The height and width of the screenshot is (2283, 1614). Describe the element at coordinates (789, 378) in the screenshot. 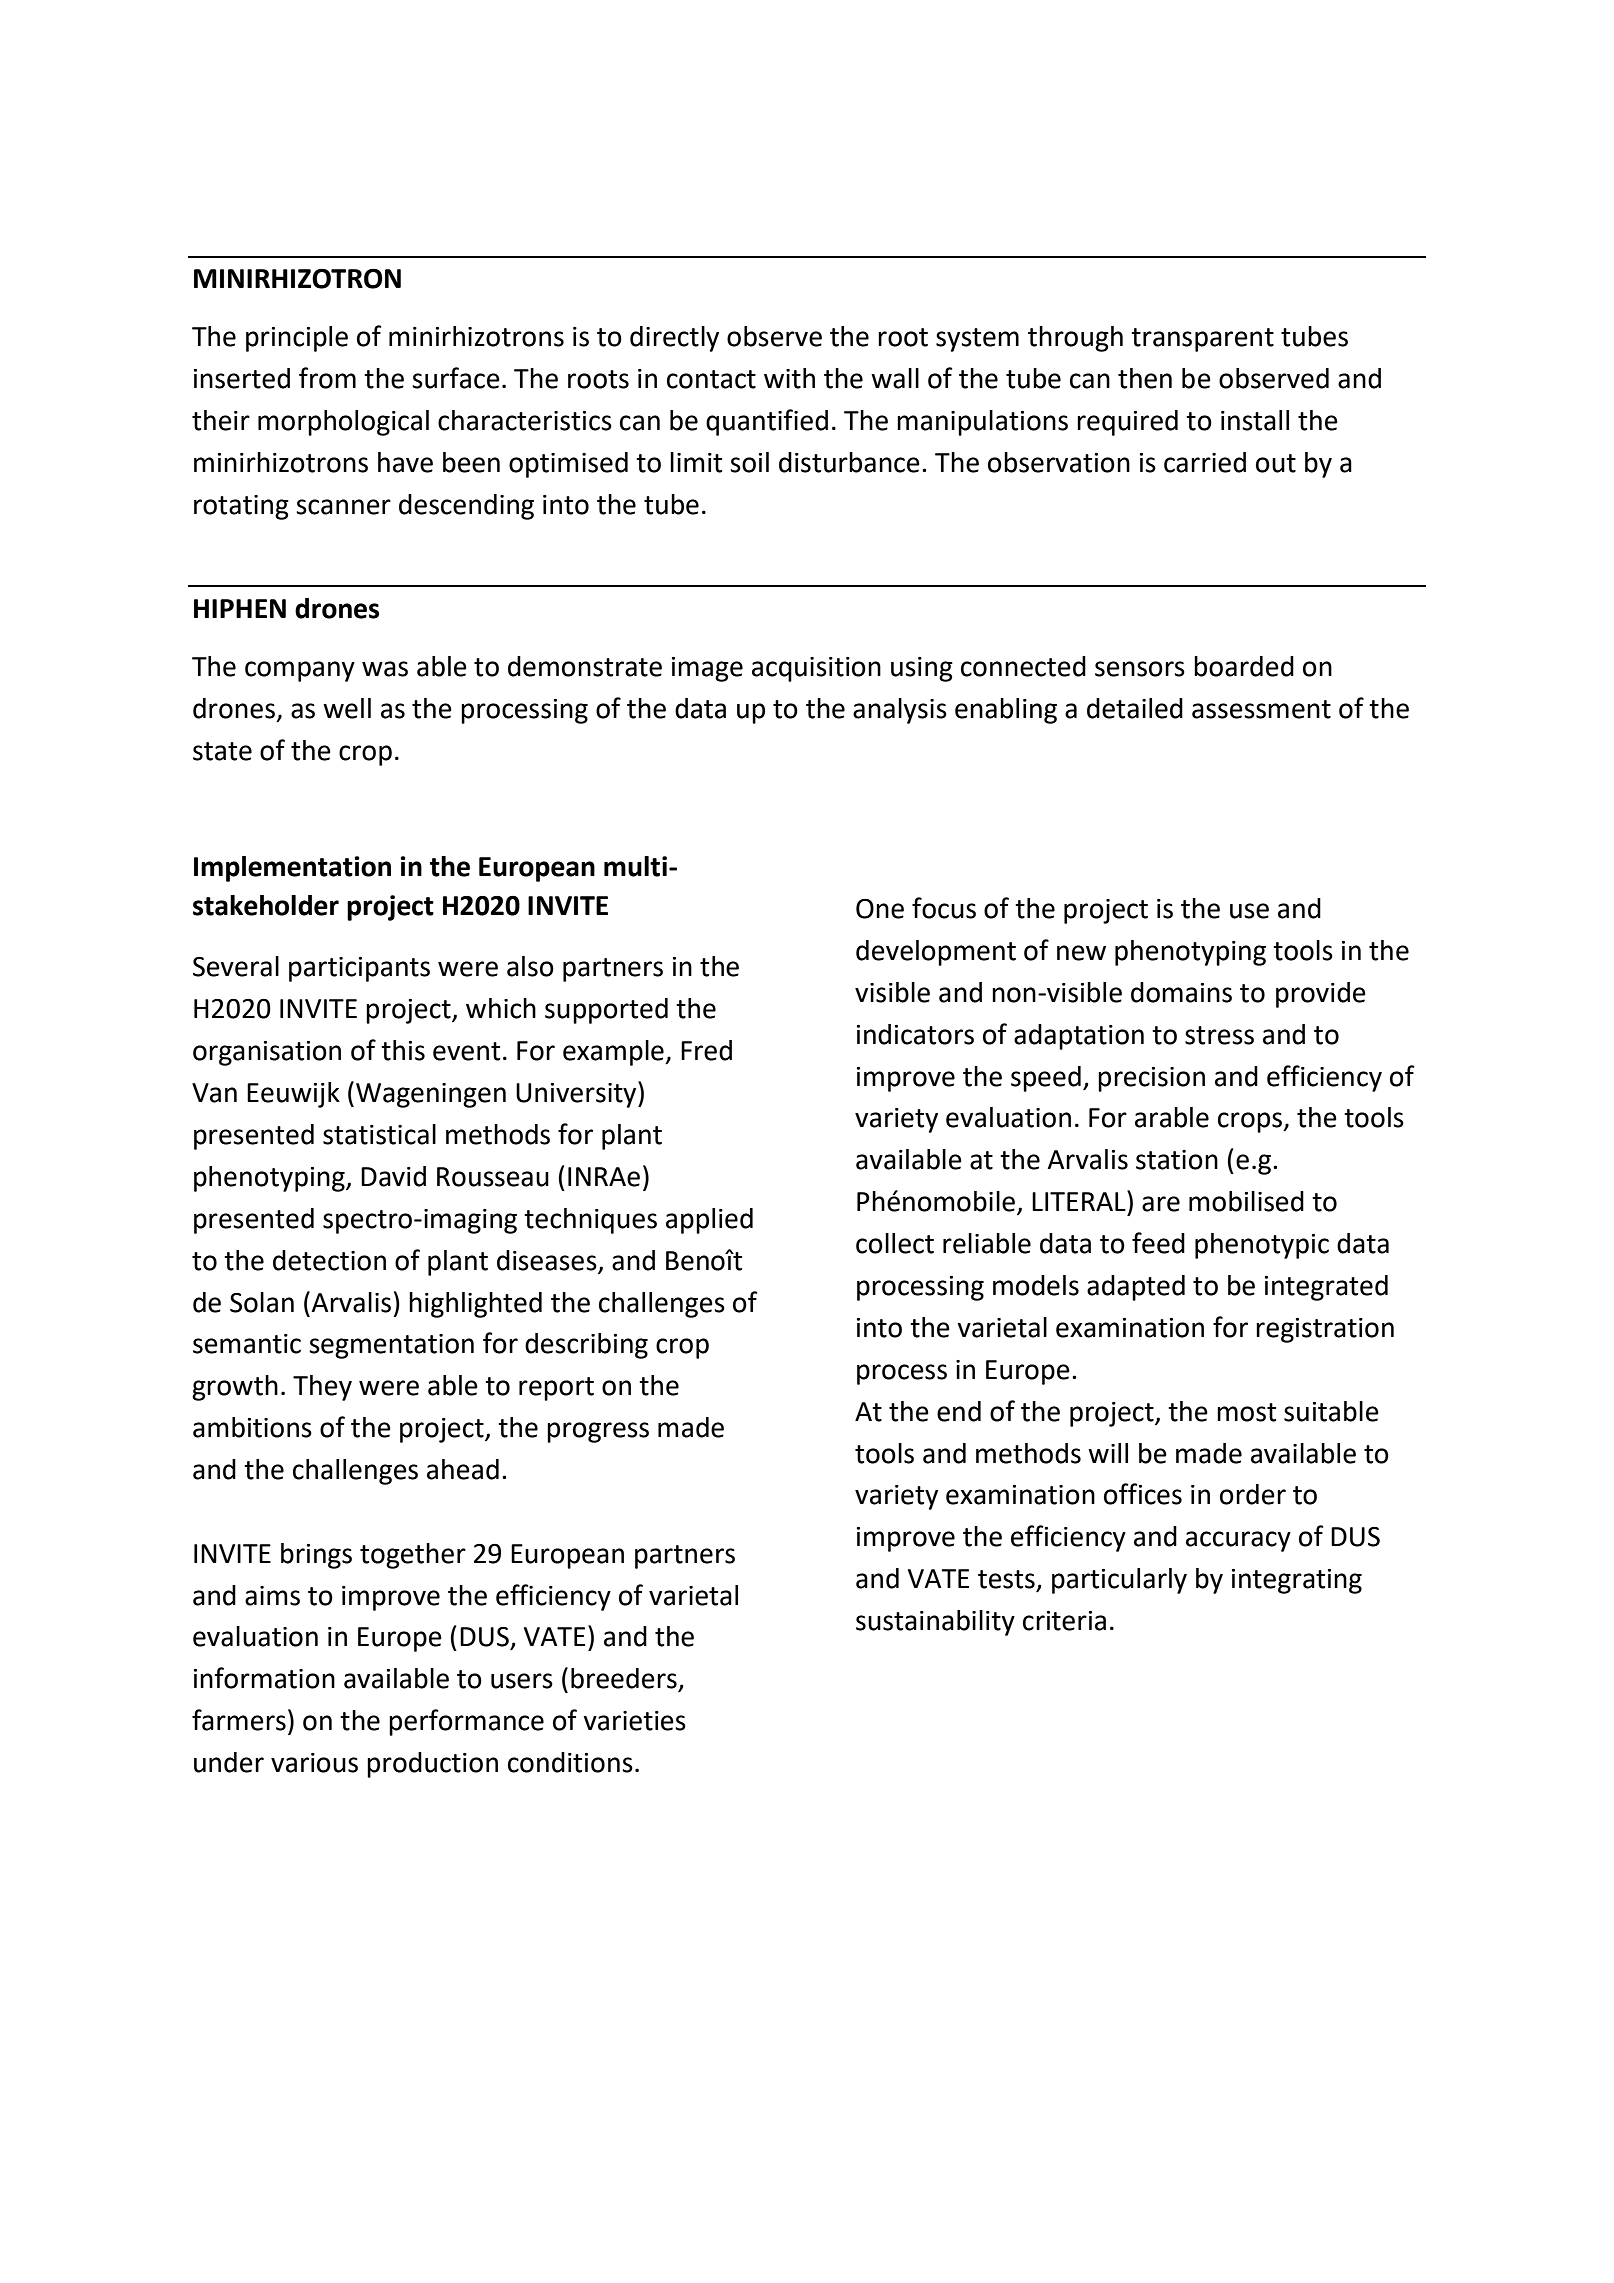

I see `with` at that location.
